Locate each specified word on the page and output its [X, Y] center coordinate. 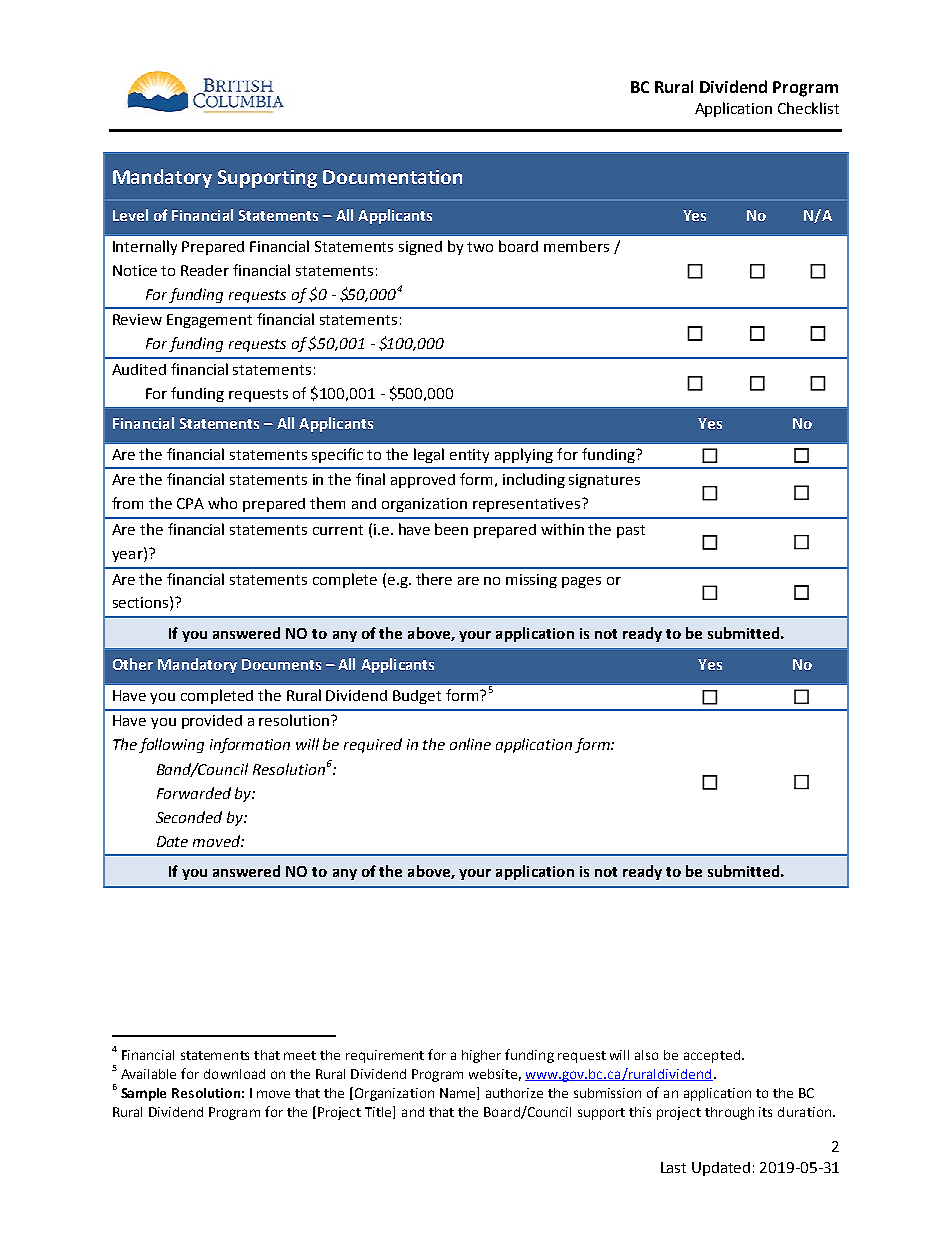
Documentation [392, 177]
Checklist [808, 108]
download [234, 1074]
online [470, 744]
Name [459, 1093]
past [631, 531]
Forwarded [194, 793]
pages [581, 582]
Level [130, 215]
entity [469, 456]
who [222, 503]
